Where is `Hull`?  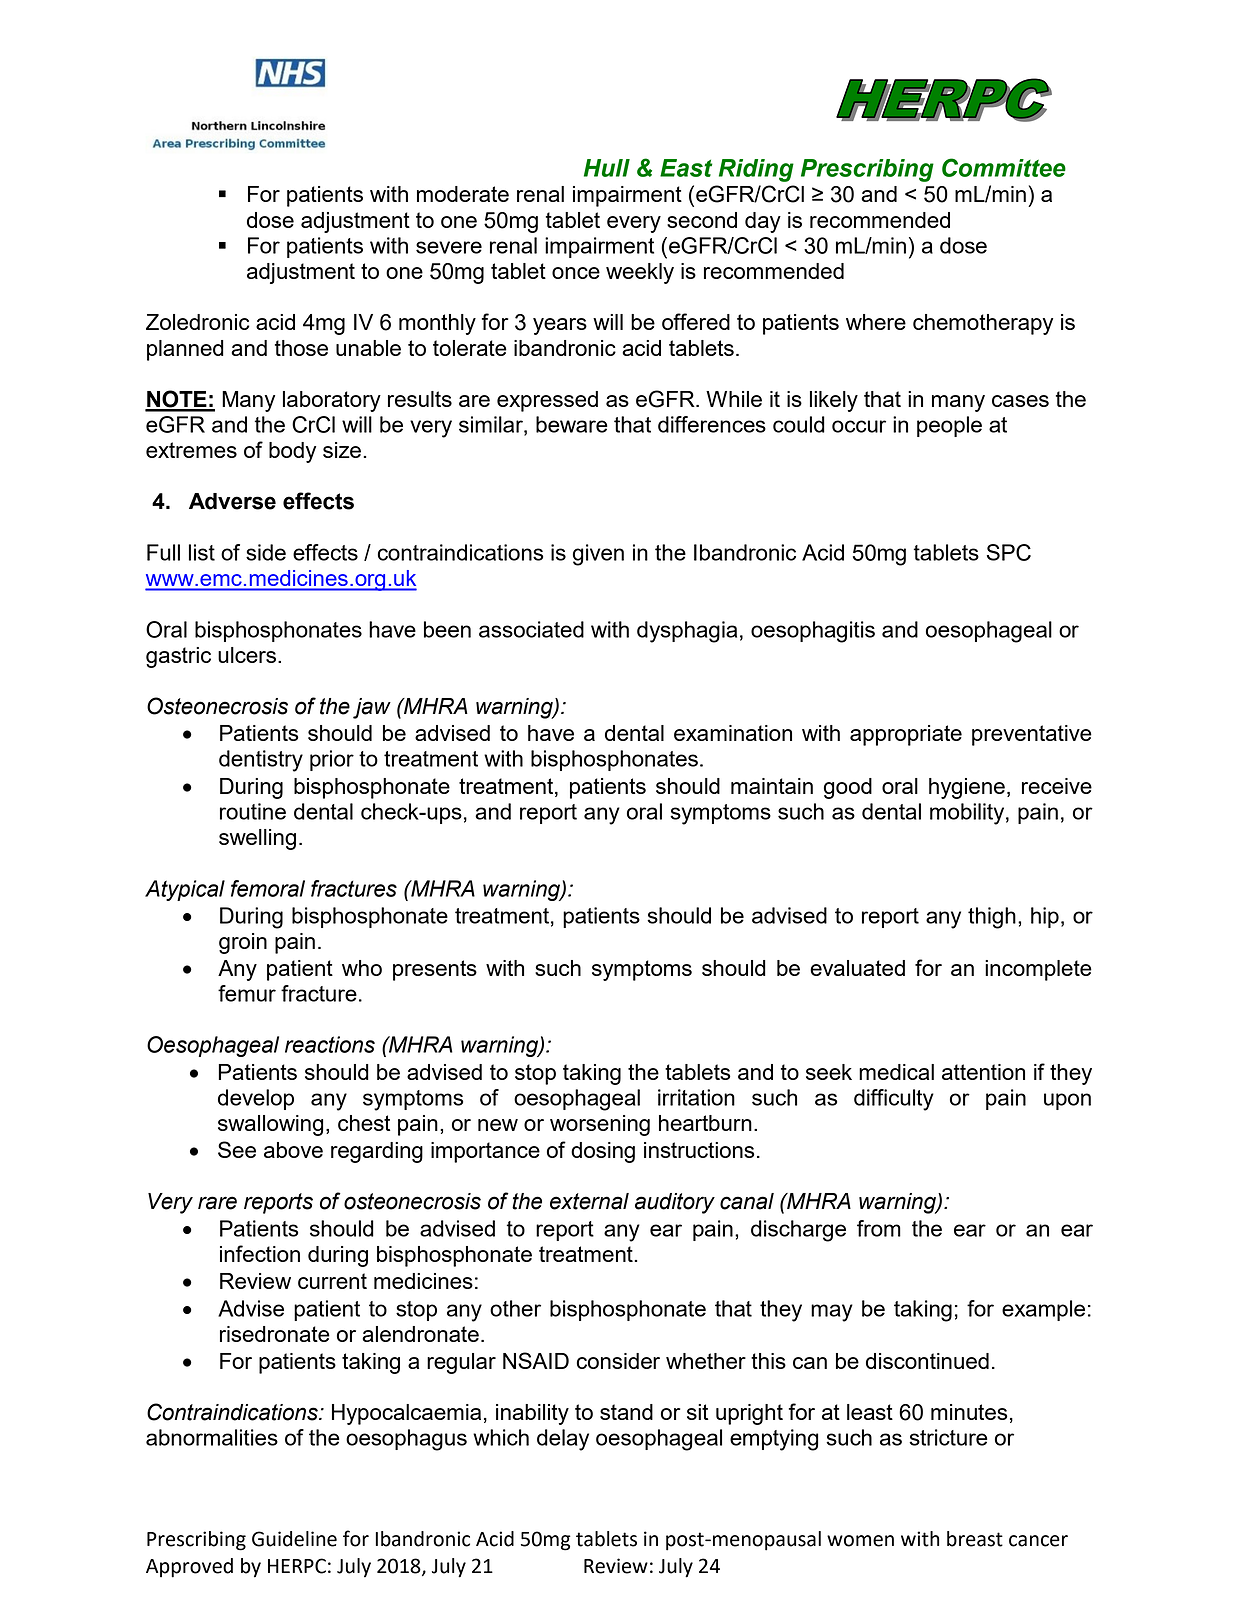 Hull is located at coordinates (607, 168).
